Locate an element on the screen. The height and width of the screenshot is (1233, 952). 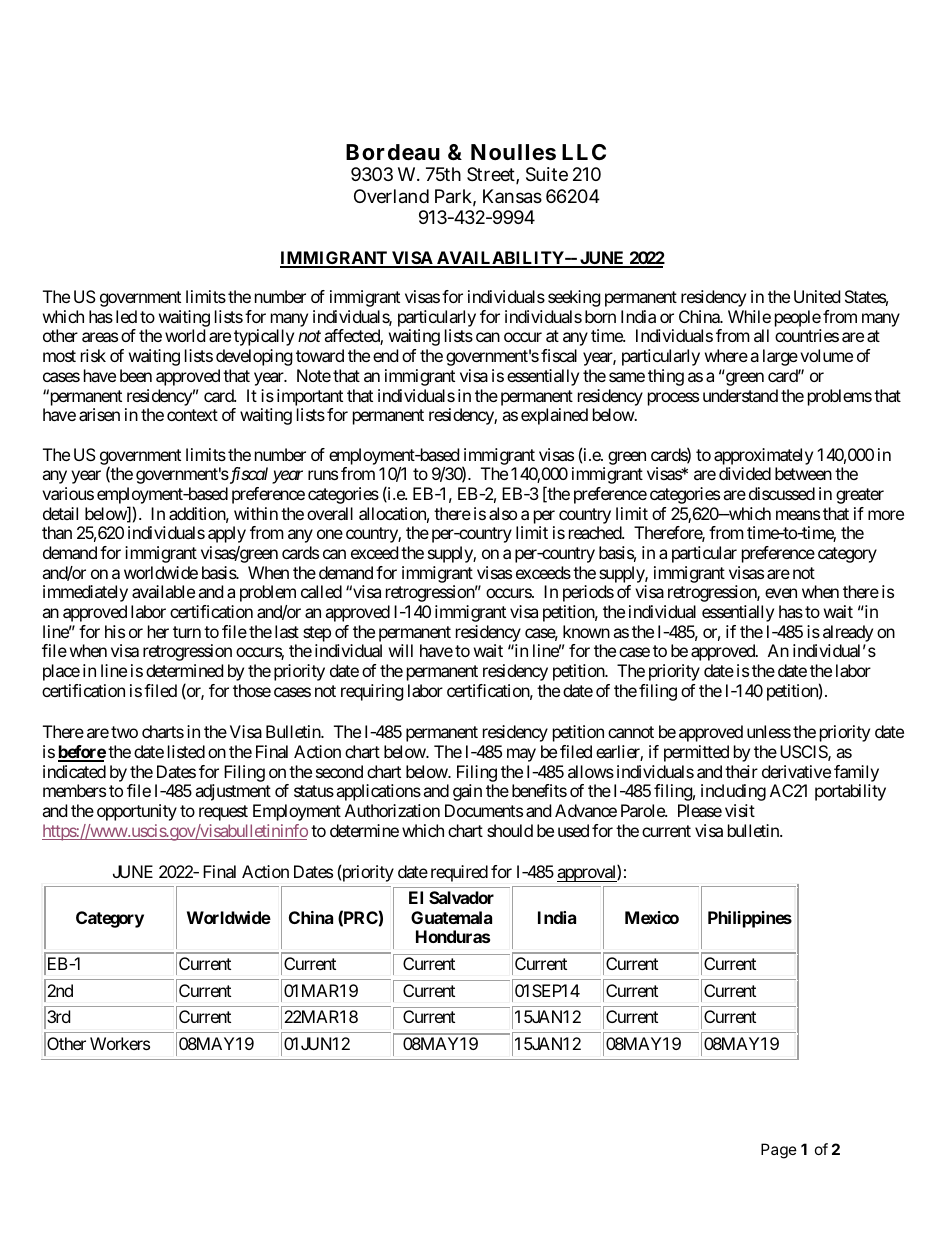
apply is located at coordinates (227, 534).
